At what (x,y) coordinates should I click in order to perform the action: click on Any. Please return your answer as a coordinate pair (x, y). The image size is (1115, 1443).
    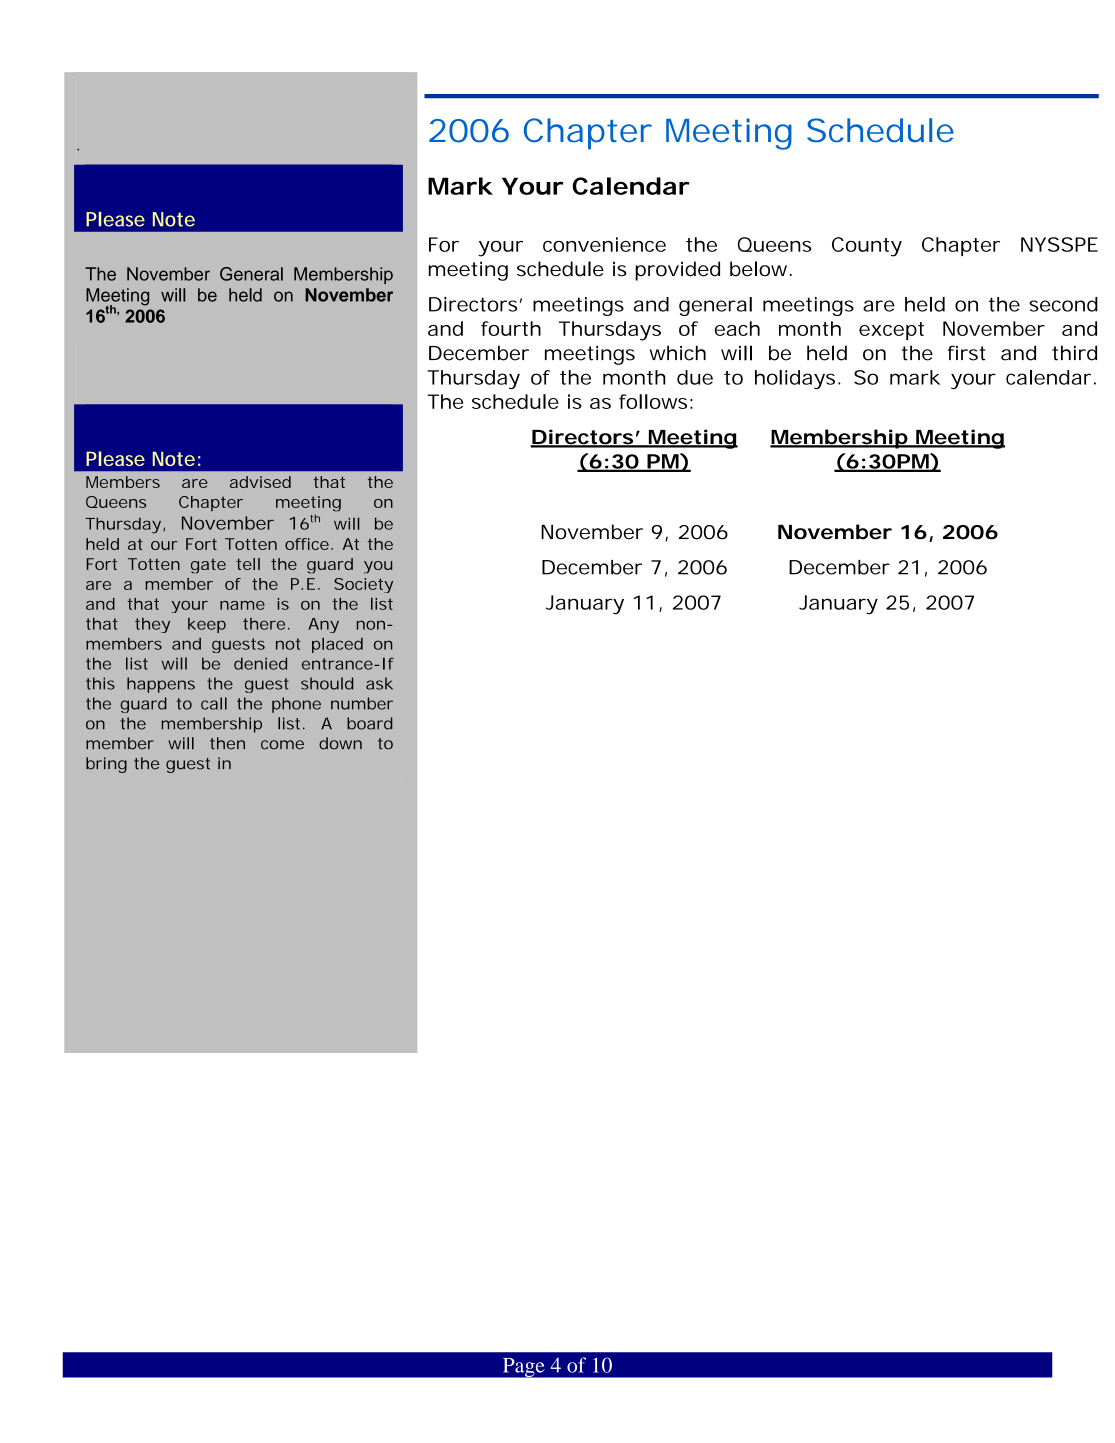
    Looking at the image, I should click on (323, 625).
